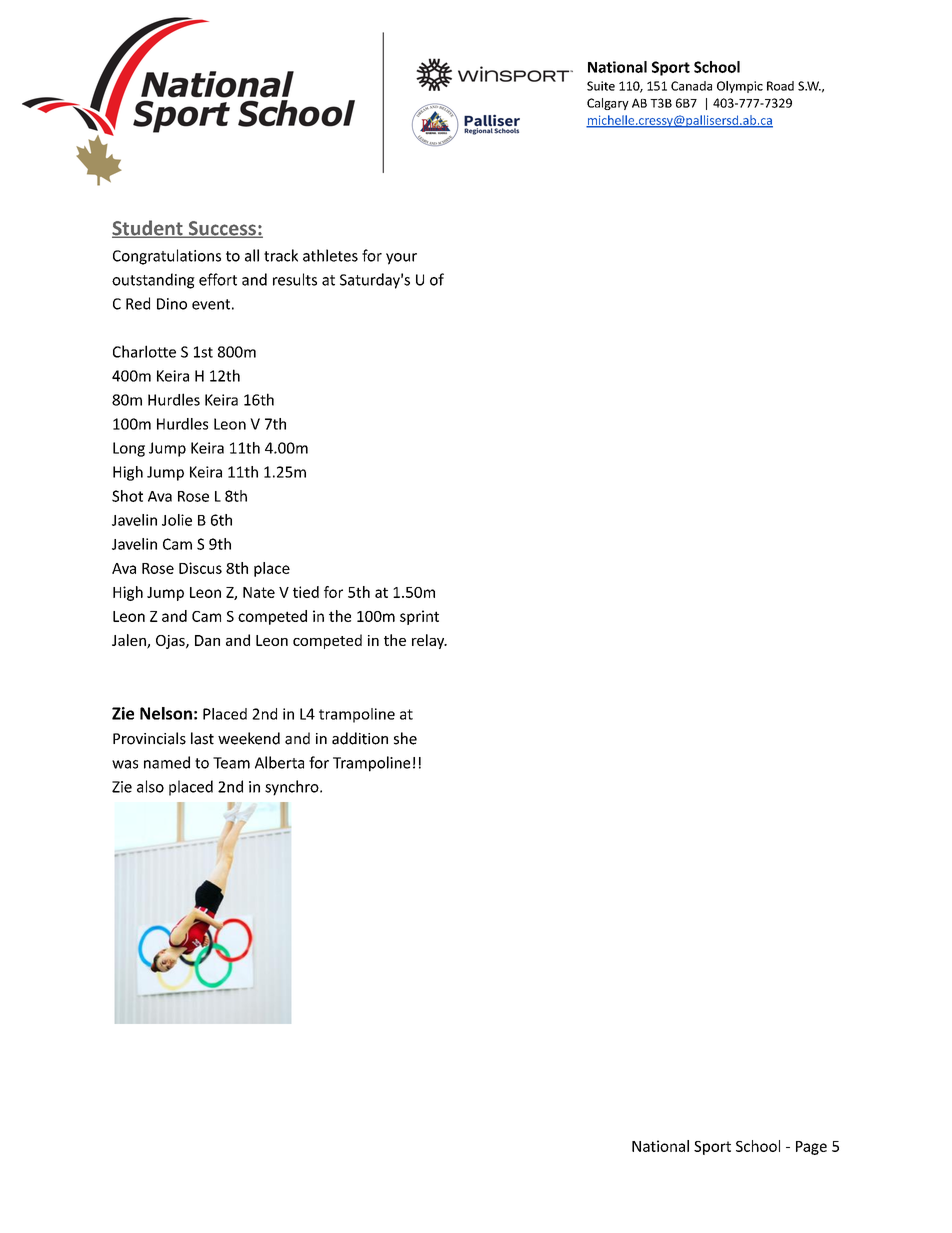 This page has width=952, height=1233. I want to click on also, so click(150, 786).
